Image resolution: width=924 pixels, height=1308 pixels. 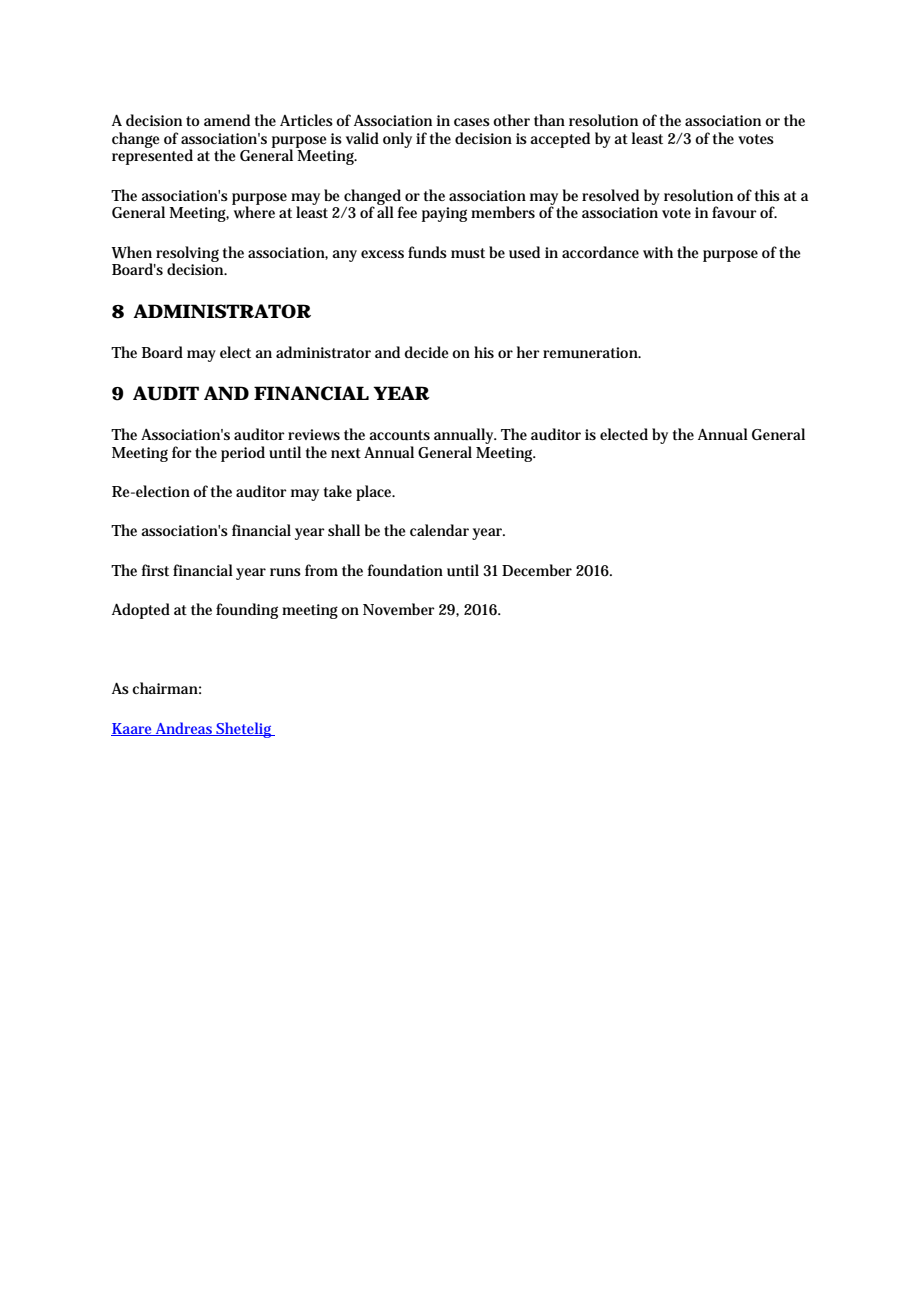 What do you see at coordinates (658, 252) in the image?
I see `with` at bounding box center [658, 252].
